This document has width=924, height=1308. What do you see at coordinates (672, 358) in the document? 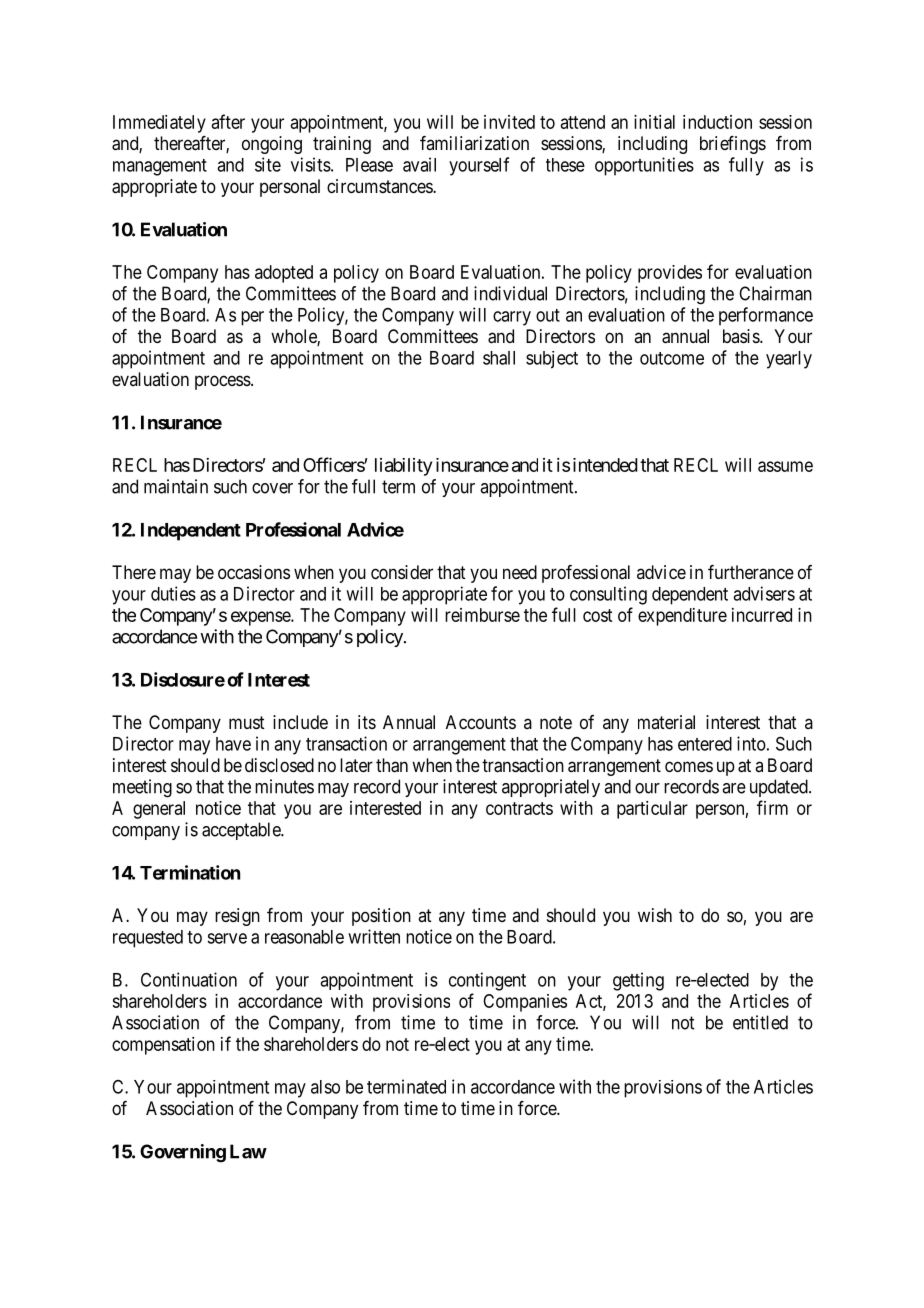
I see `outcome` at bounding box center [672, 358].
